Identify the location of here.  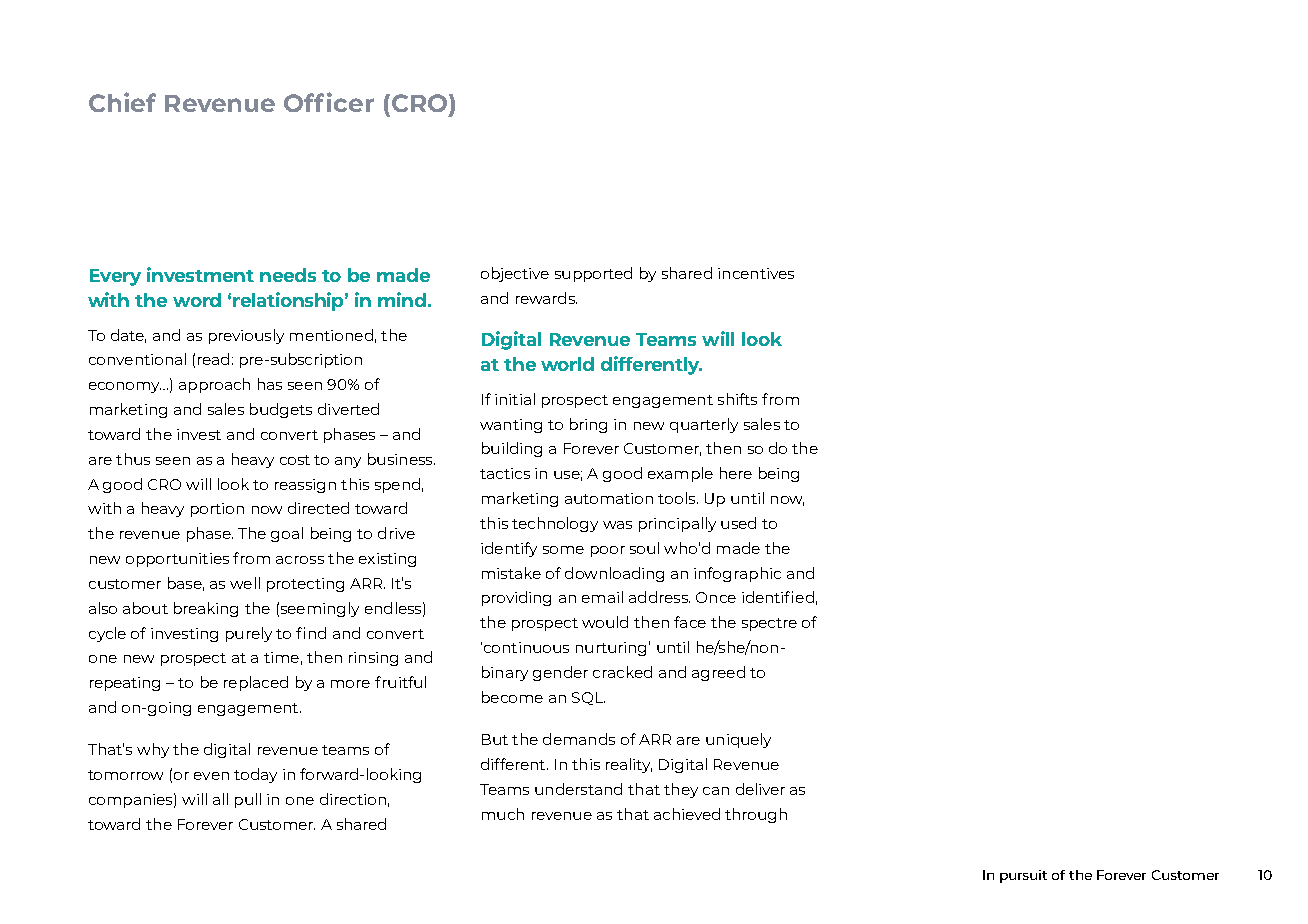
(736, 473).
